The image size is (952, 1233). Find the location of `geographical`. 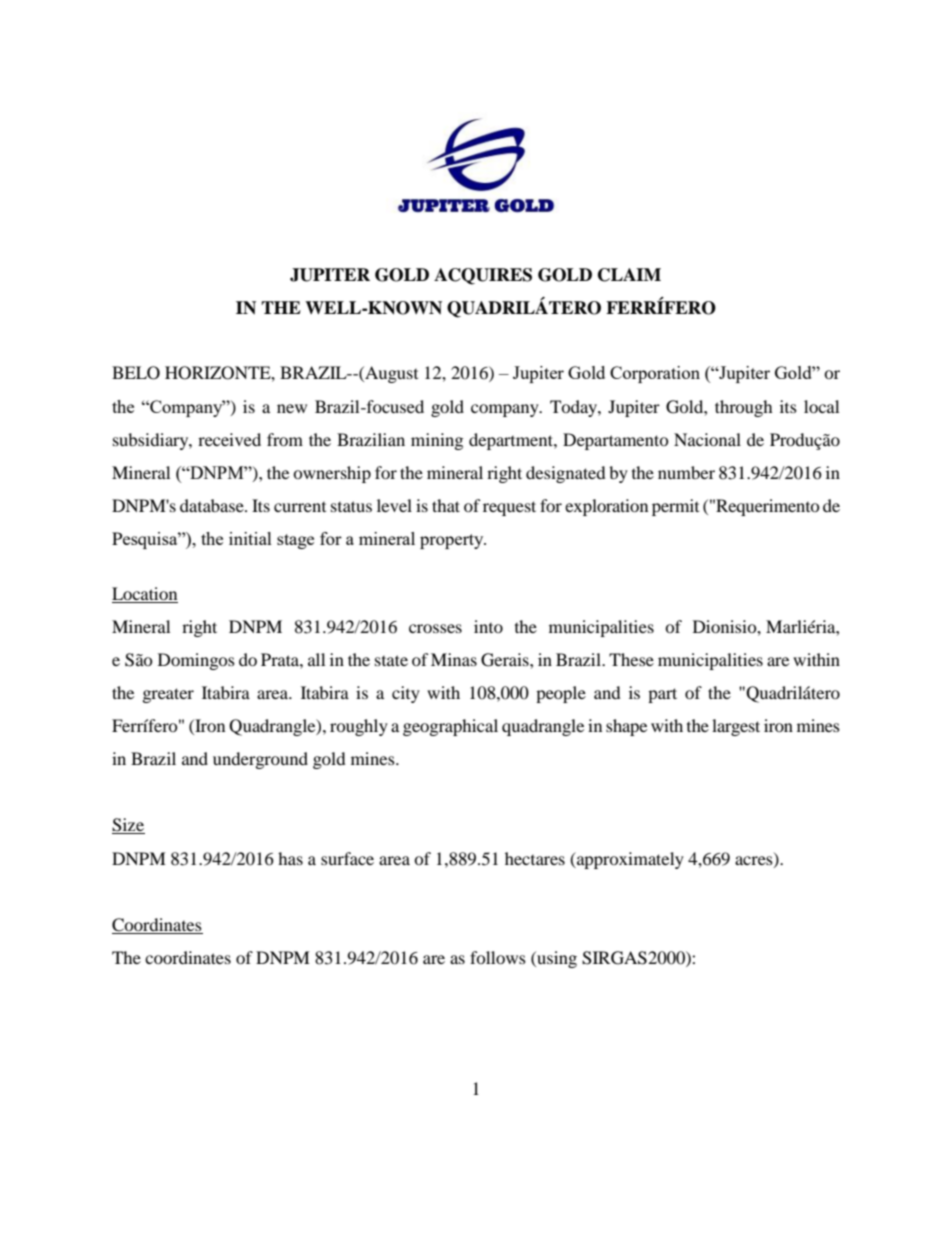

geographical is located at coordinates (450, 727).
